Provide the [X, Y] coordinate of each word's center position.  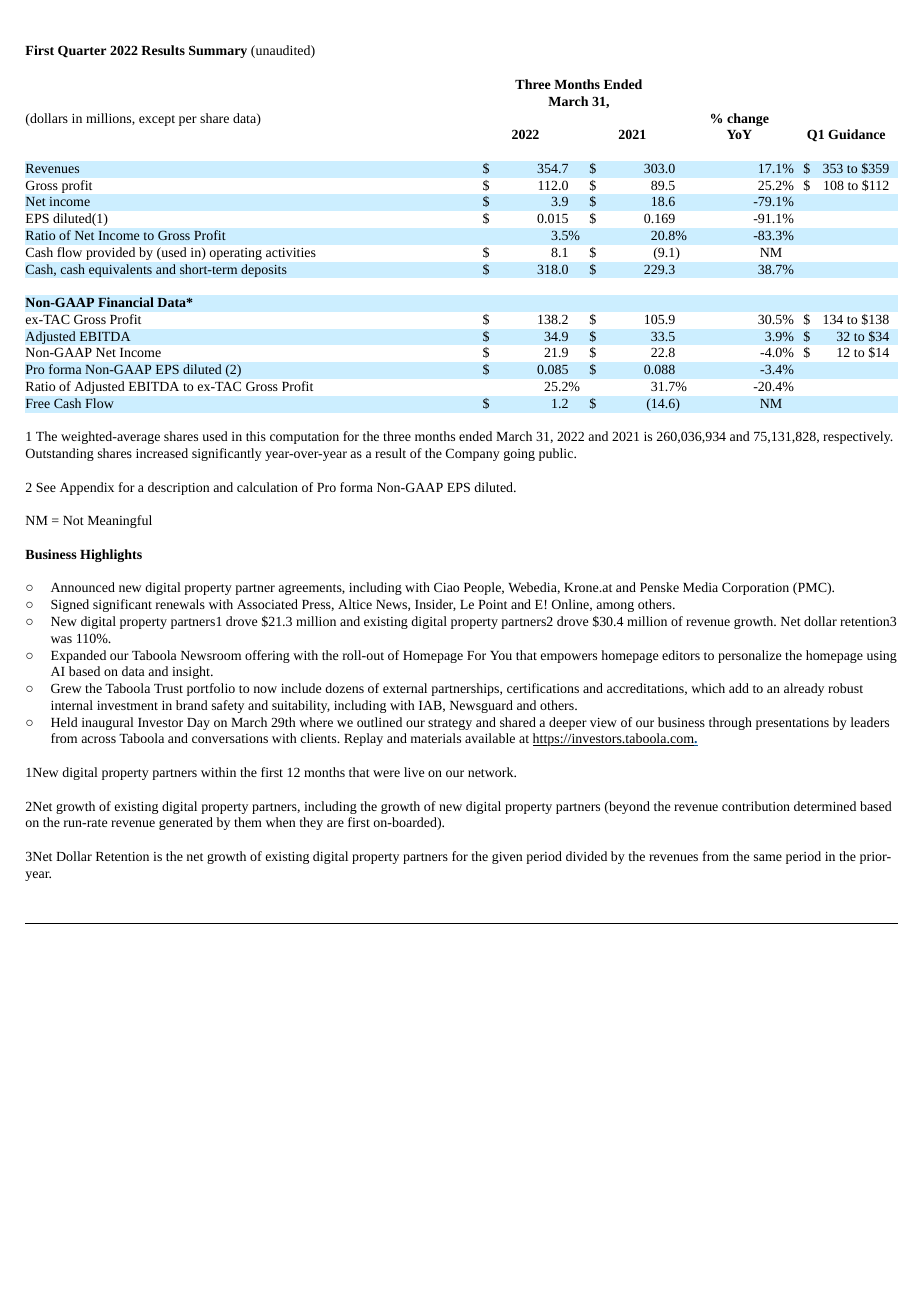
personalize [749, 656]
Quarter [82, 51]
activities [291, 252]
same [768, 857]
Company [473, 454]
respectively [858, 437]
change [748, 119]
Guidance [856, 134]
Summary [218, 51]
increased [162, 453]
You [501, 655]
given [507, 858]
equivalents [120, 270]
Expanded [78, 656]
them [248, 822]
